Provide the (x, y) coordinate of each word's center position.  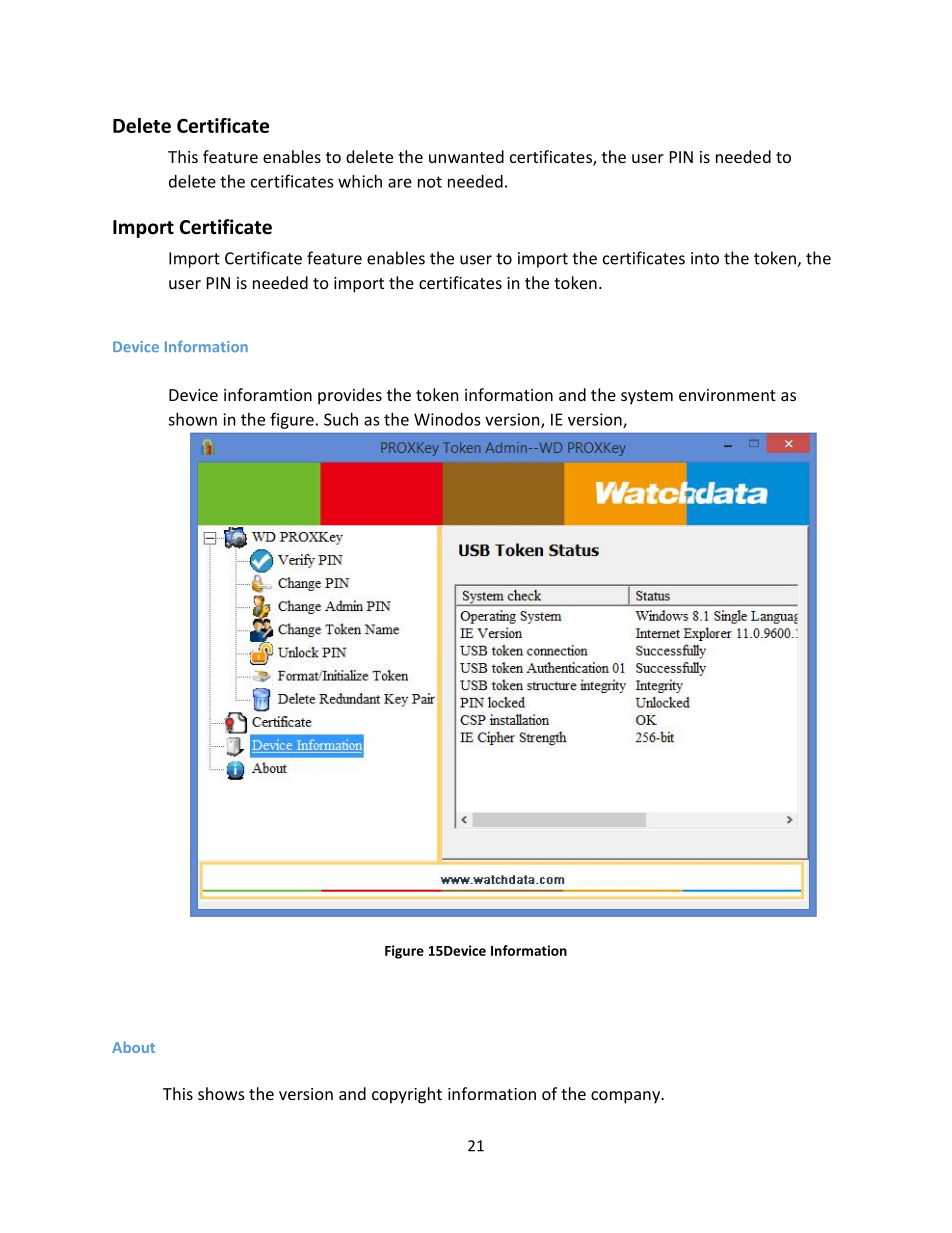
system (647, 397)
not (430, 182)
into (705, 258)
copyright (407, 1095)
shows (221, 1093)
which (360, 181)
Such (341, 419)
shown (192, 419)
